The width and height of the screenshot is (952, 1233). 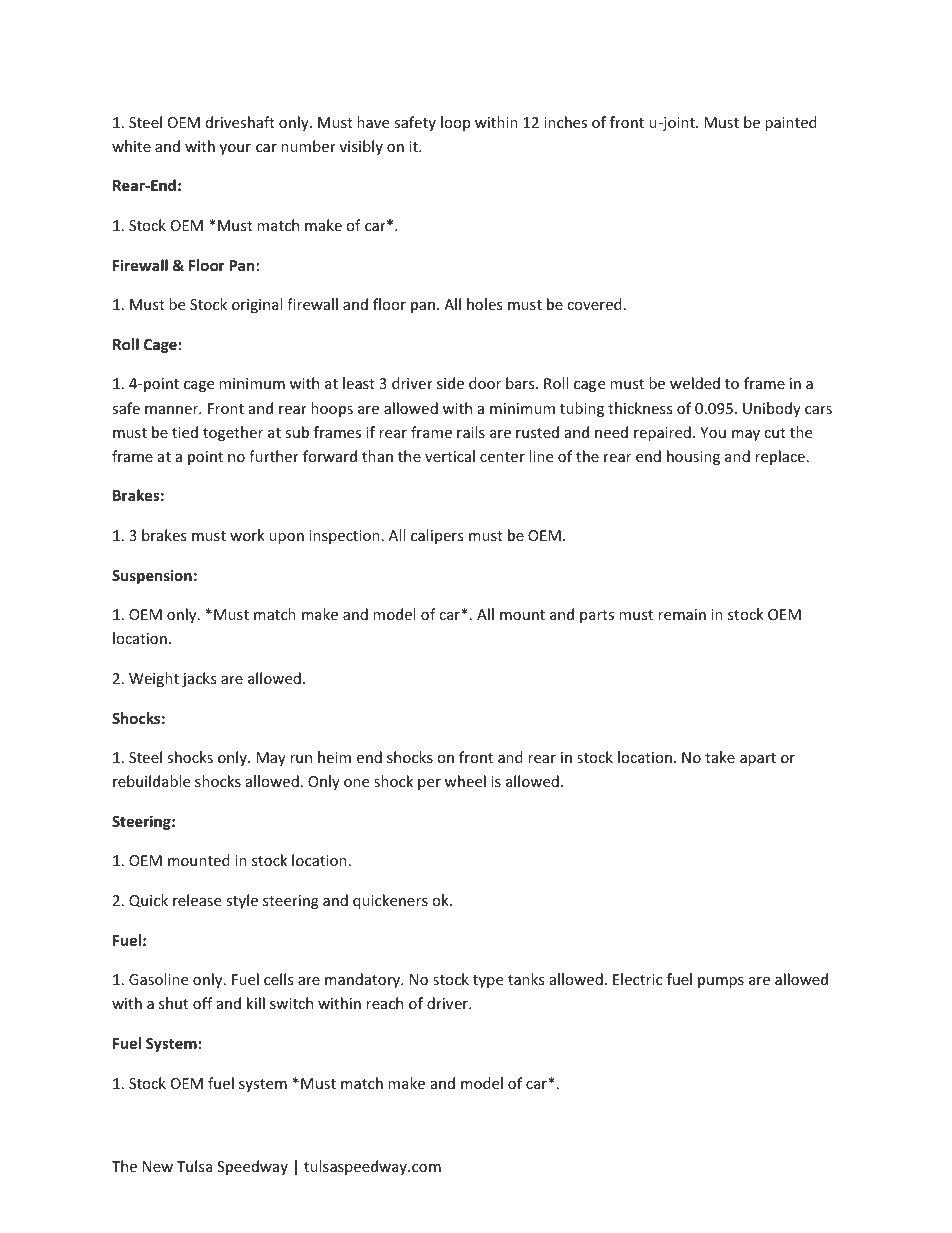 I want to click on jacks, so click(x=199, y=679).
